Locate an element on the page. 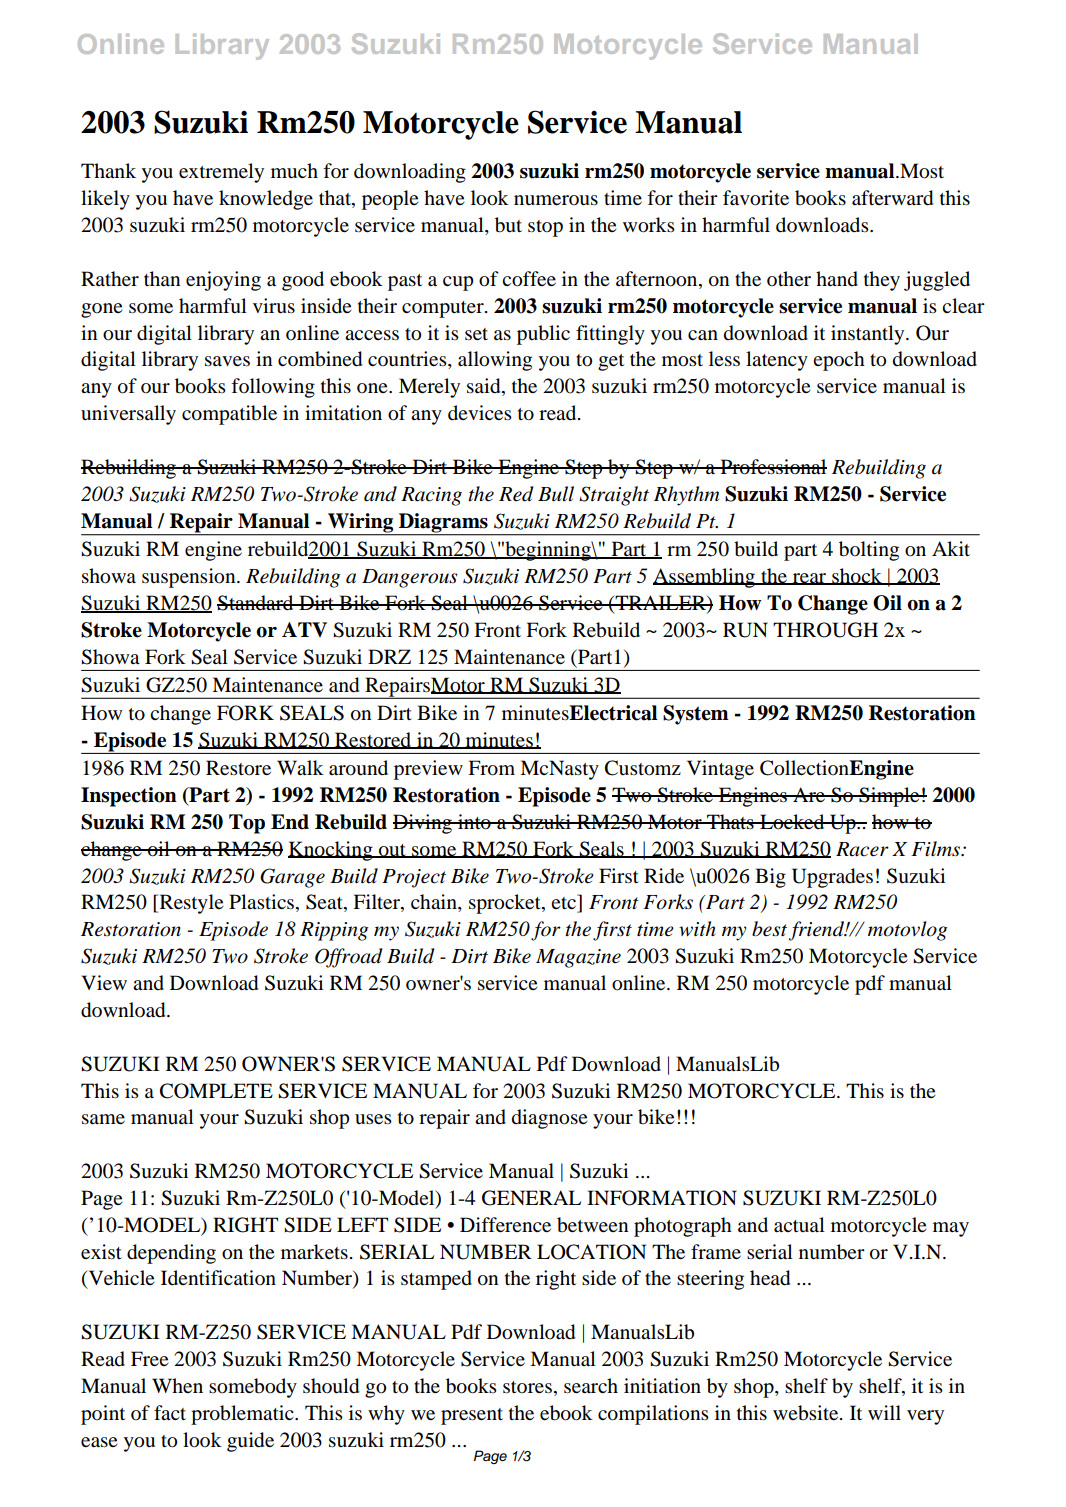 The width and height of the image is (1066, 1507). numerous is located at coordinates (556, 200).
